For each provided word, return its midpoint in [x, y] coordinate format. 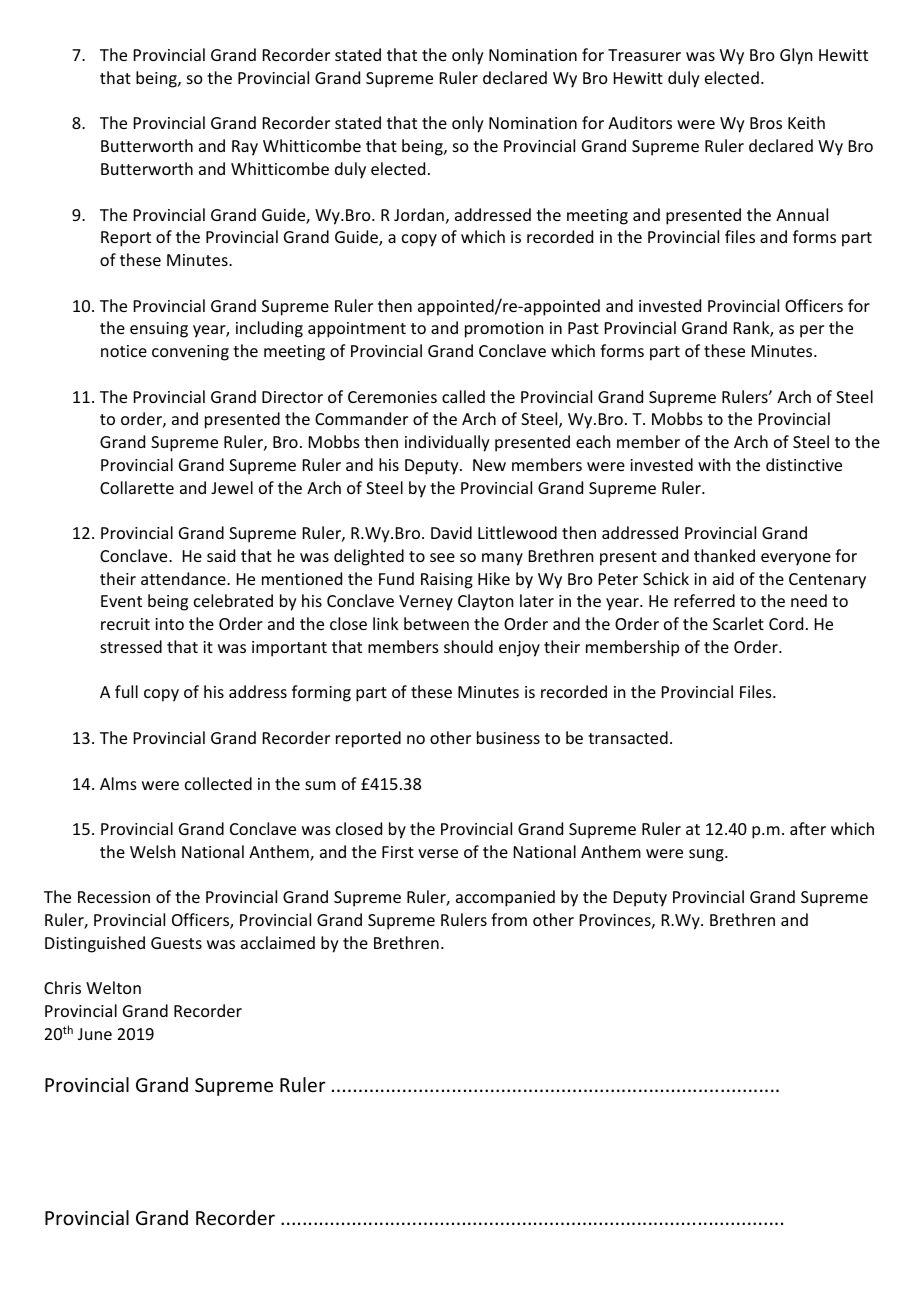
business [508, 737]
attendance [184, 578]
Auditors [640, 122]
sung [707, 855]
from [509, 919]
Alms [118, 783]
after [808, 828]
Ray [245, 148]
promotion [504, 330]
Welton [113, 987]
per [812, 331]
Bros [766, 123]
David [451, 532]
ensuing [159, 330]
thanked [724, 555]
